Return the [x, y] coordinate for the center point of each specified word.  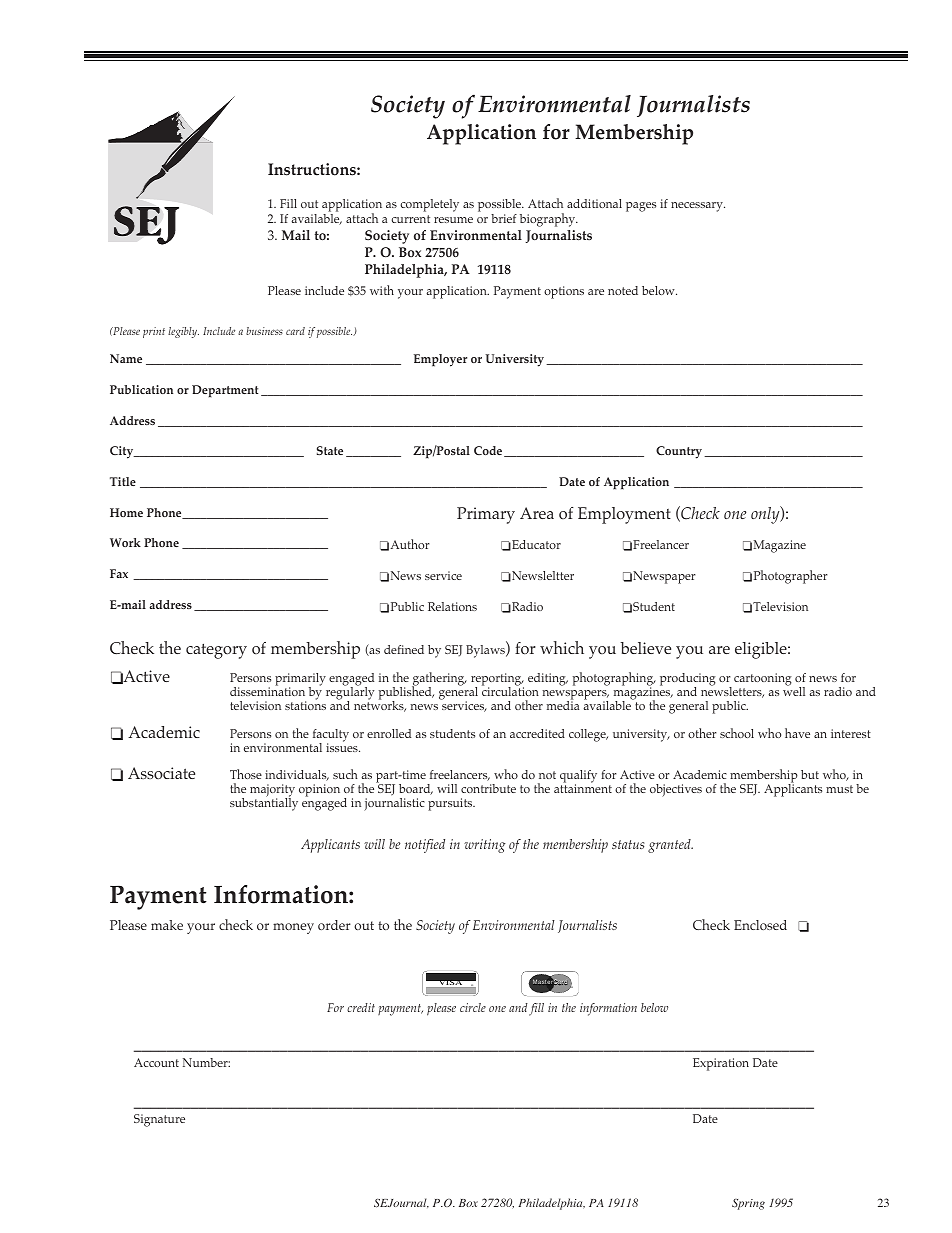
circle [473, 1007]
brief [504, 218]
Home [126, 512]
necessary [698, 207]
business [264, 331]
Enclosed [760, 925]
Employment [624, 515]
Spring [748, 1204]
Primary [486, 515]
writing [485, 846]
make [167, 925]
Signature [159, 1120]
